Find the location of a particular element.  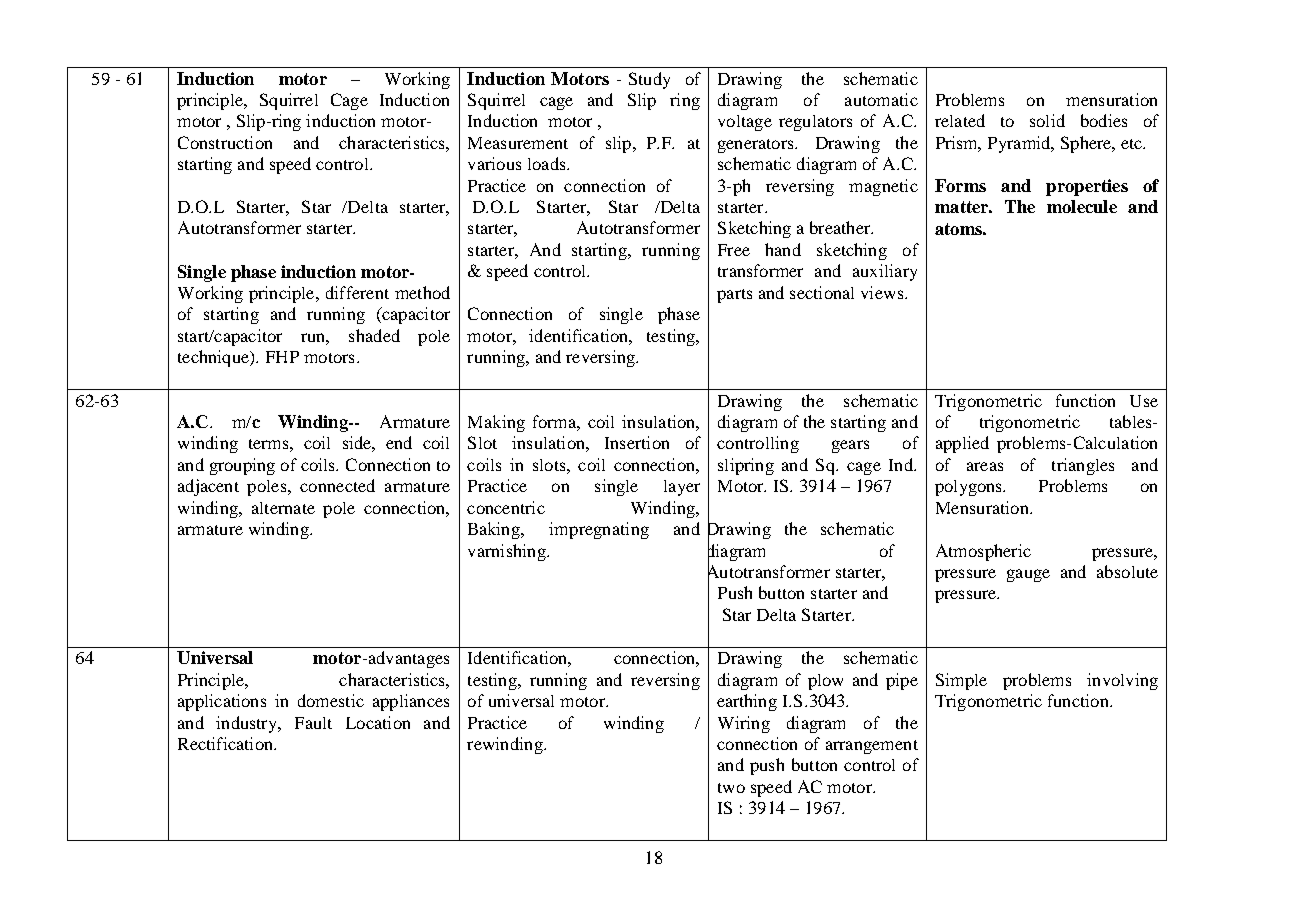

domestic is located at coordinates (331, 700).
